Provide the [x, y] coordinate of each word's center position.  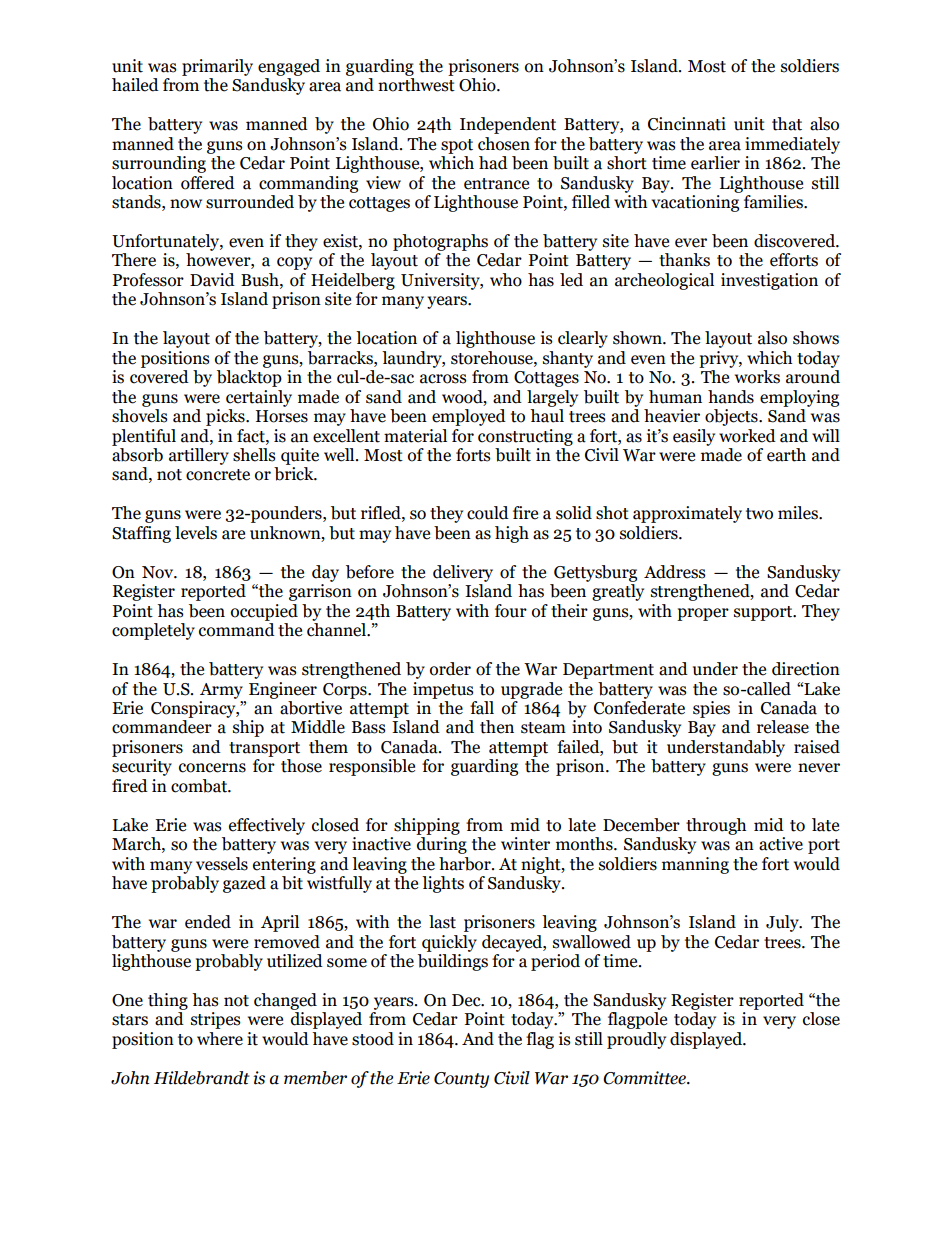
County [461, 1080]
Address [675, 572]
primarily [217, 67]
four [511, 611]
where [220, 1039]
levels [196, 533]
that [787, 124]
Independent [508, 125]
